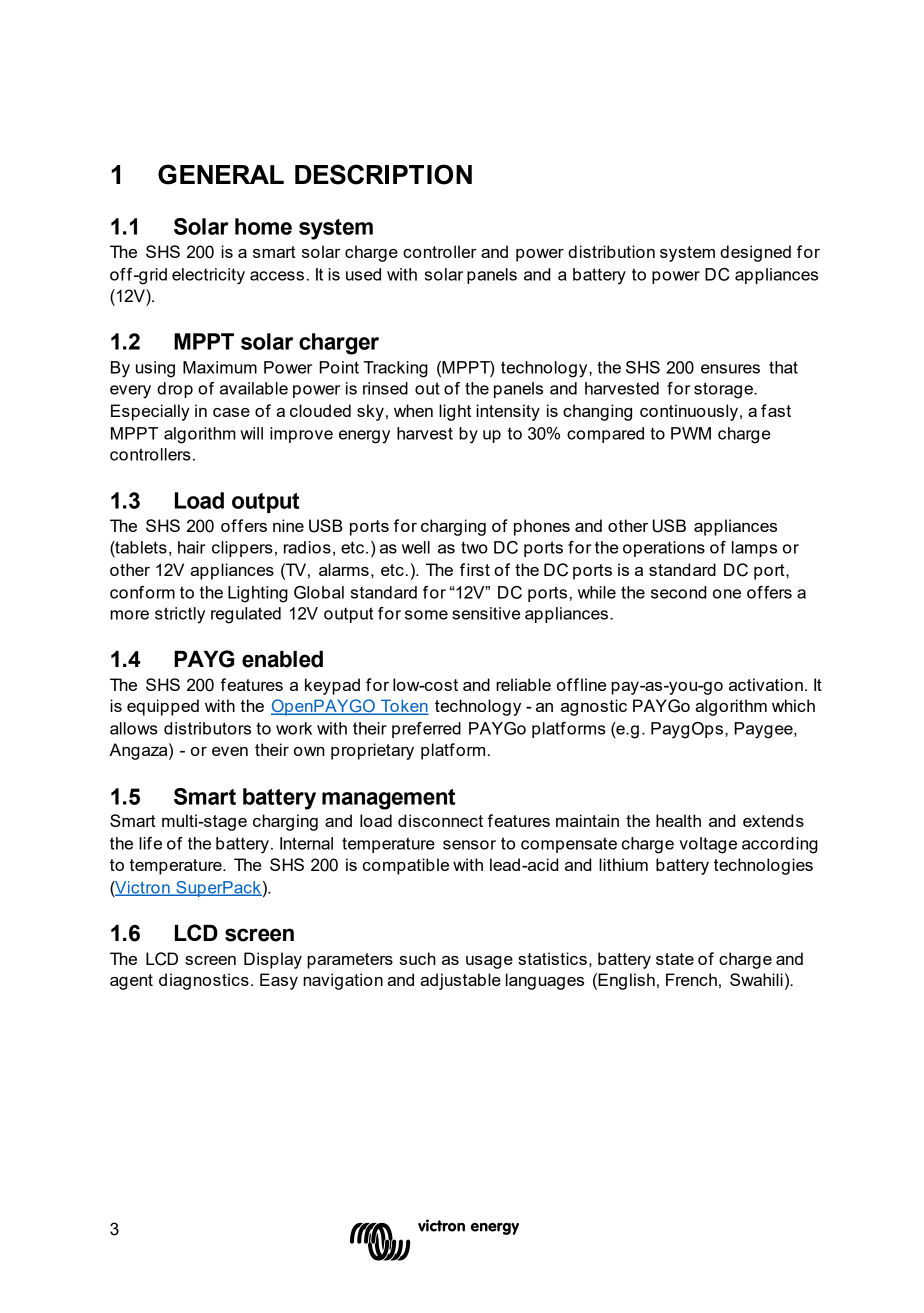  Describe the element at coordinates (383, 174) in the document. I see `DESCRIPTION` at that location.
